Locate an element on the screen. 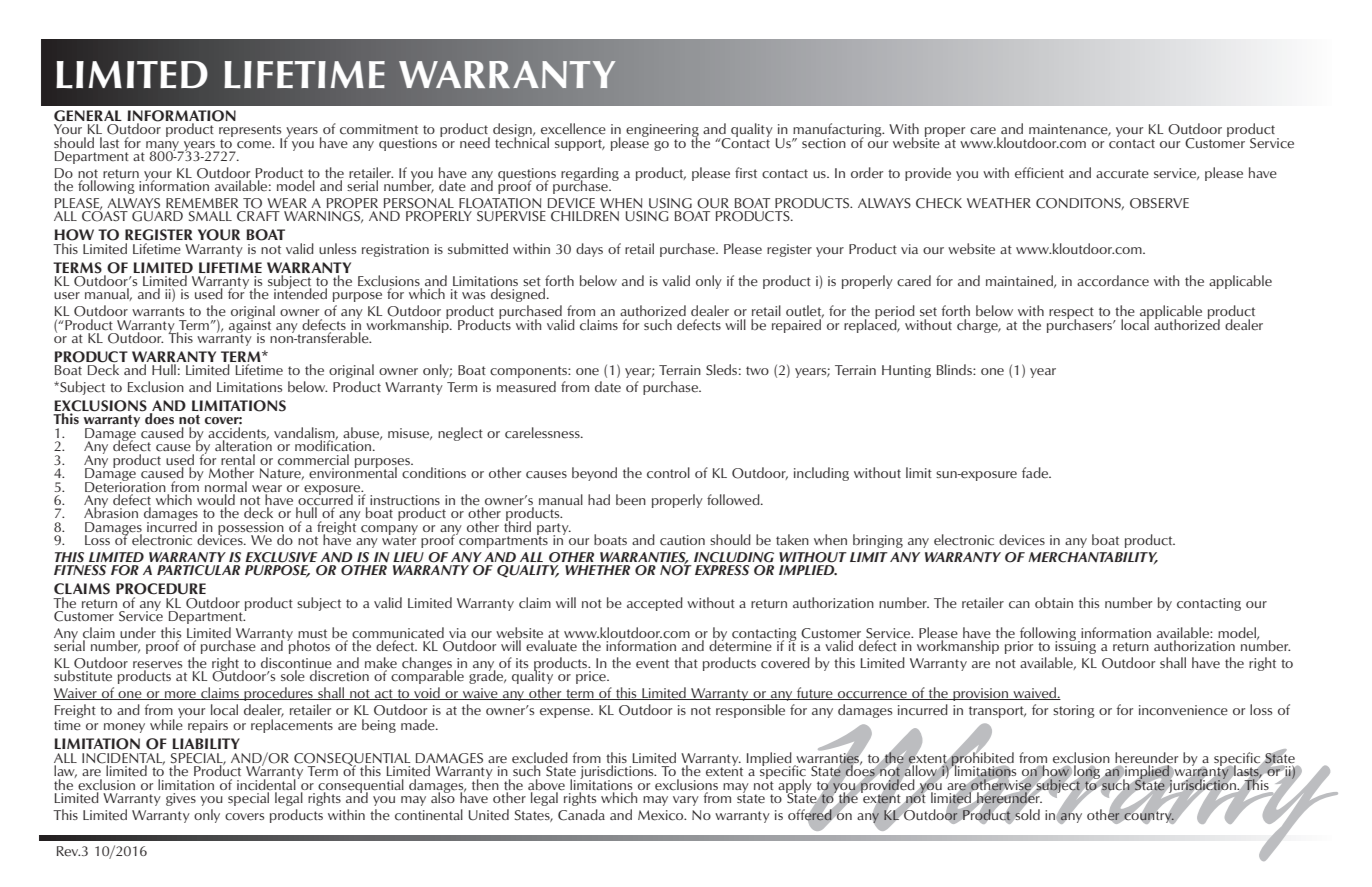 The image size is (1372, 887). engineering is located at coordinates (662, 132).
